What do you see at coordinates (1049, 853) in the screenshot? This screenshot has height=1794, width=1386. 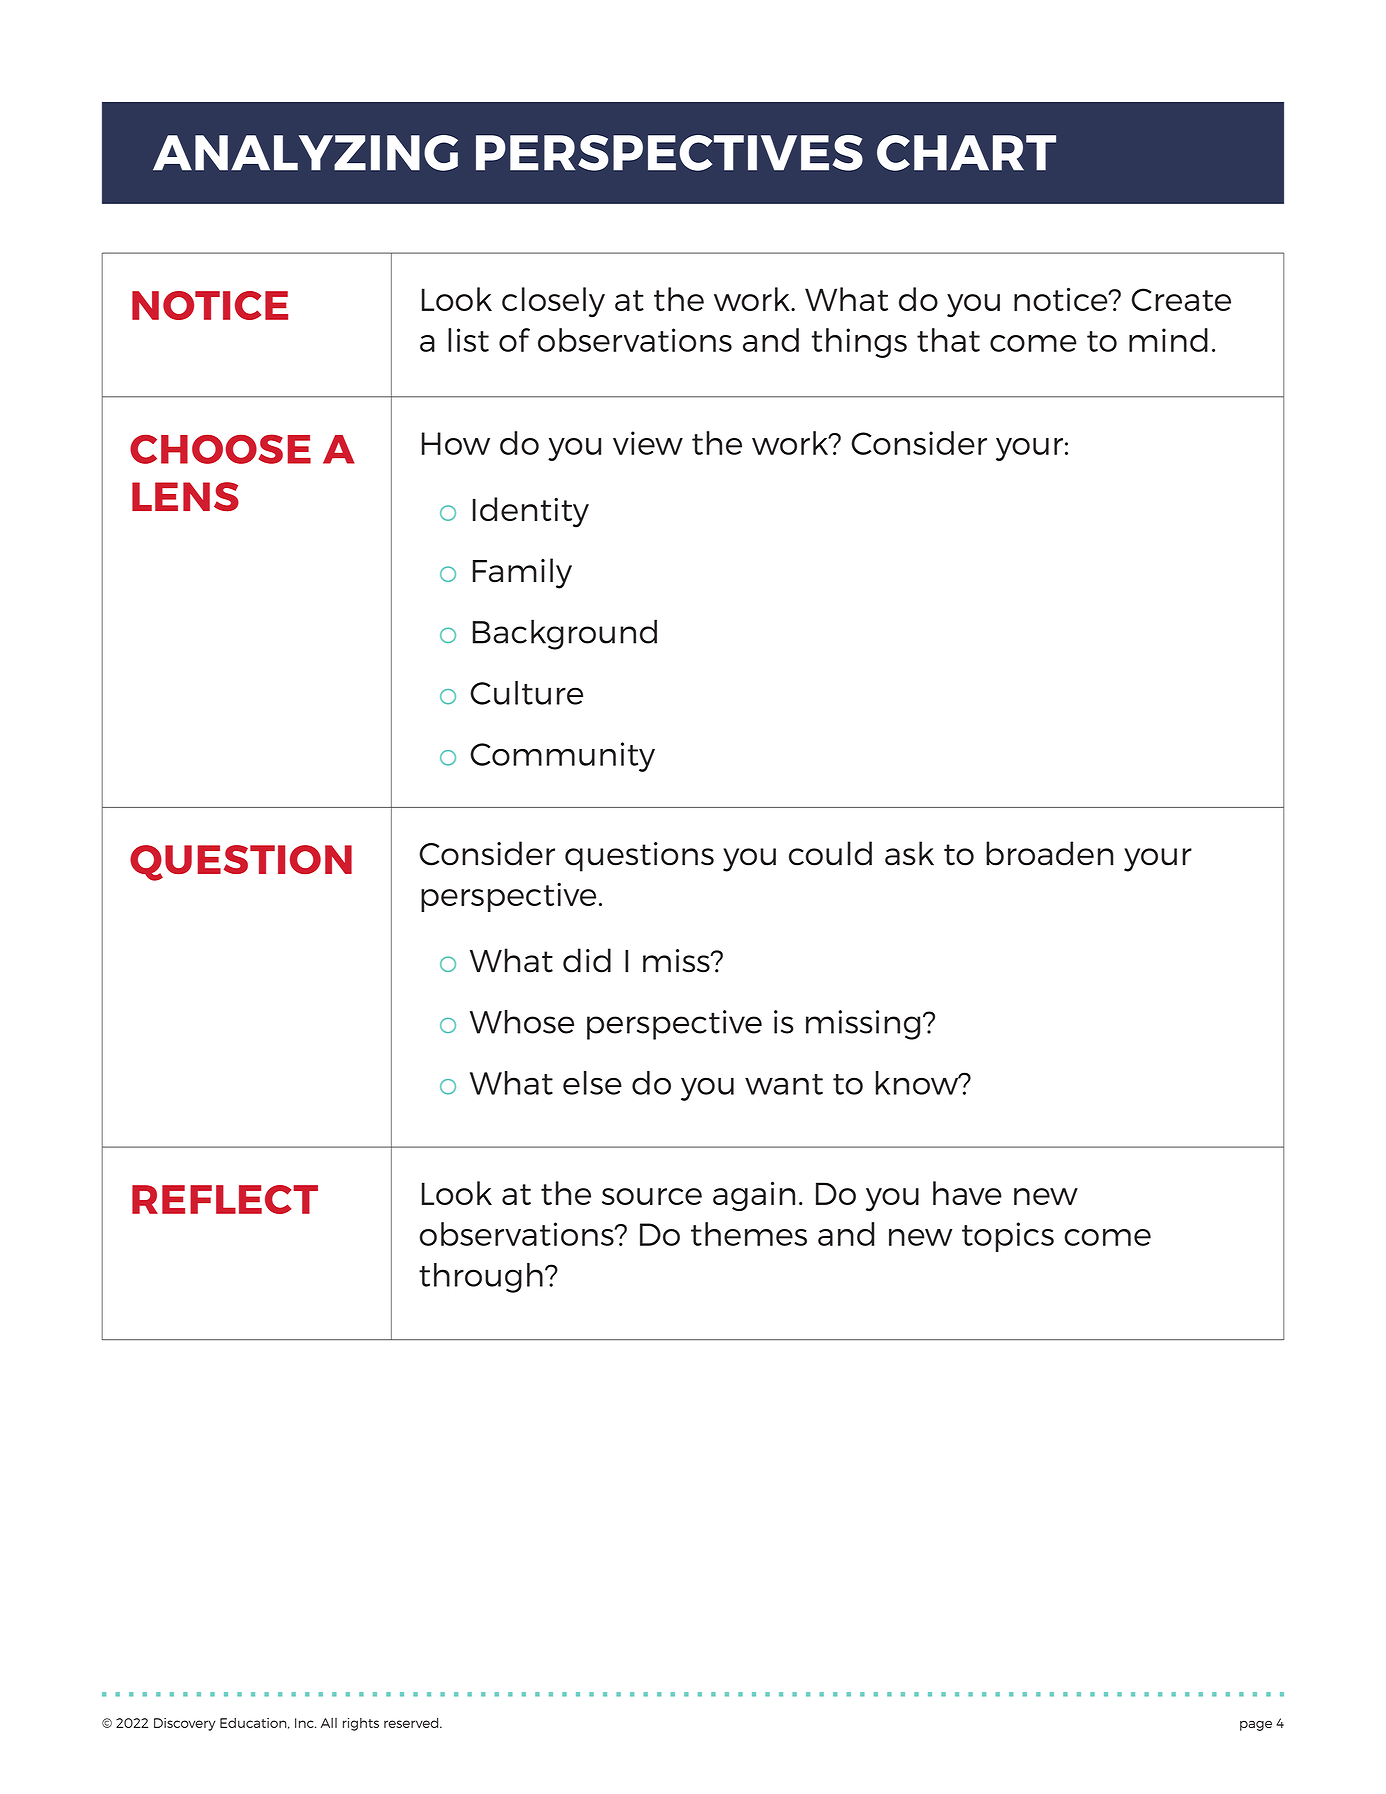 I see `broaden` at bounding box center [1049, 853].
